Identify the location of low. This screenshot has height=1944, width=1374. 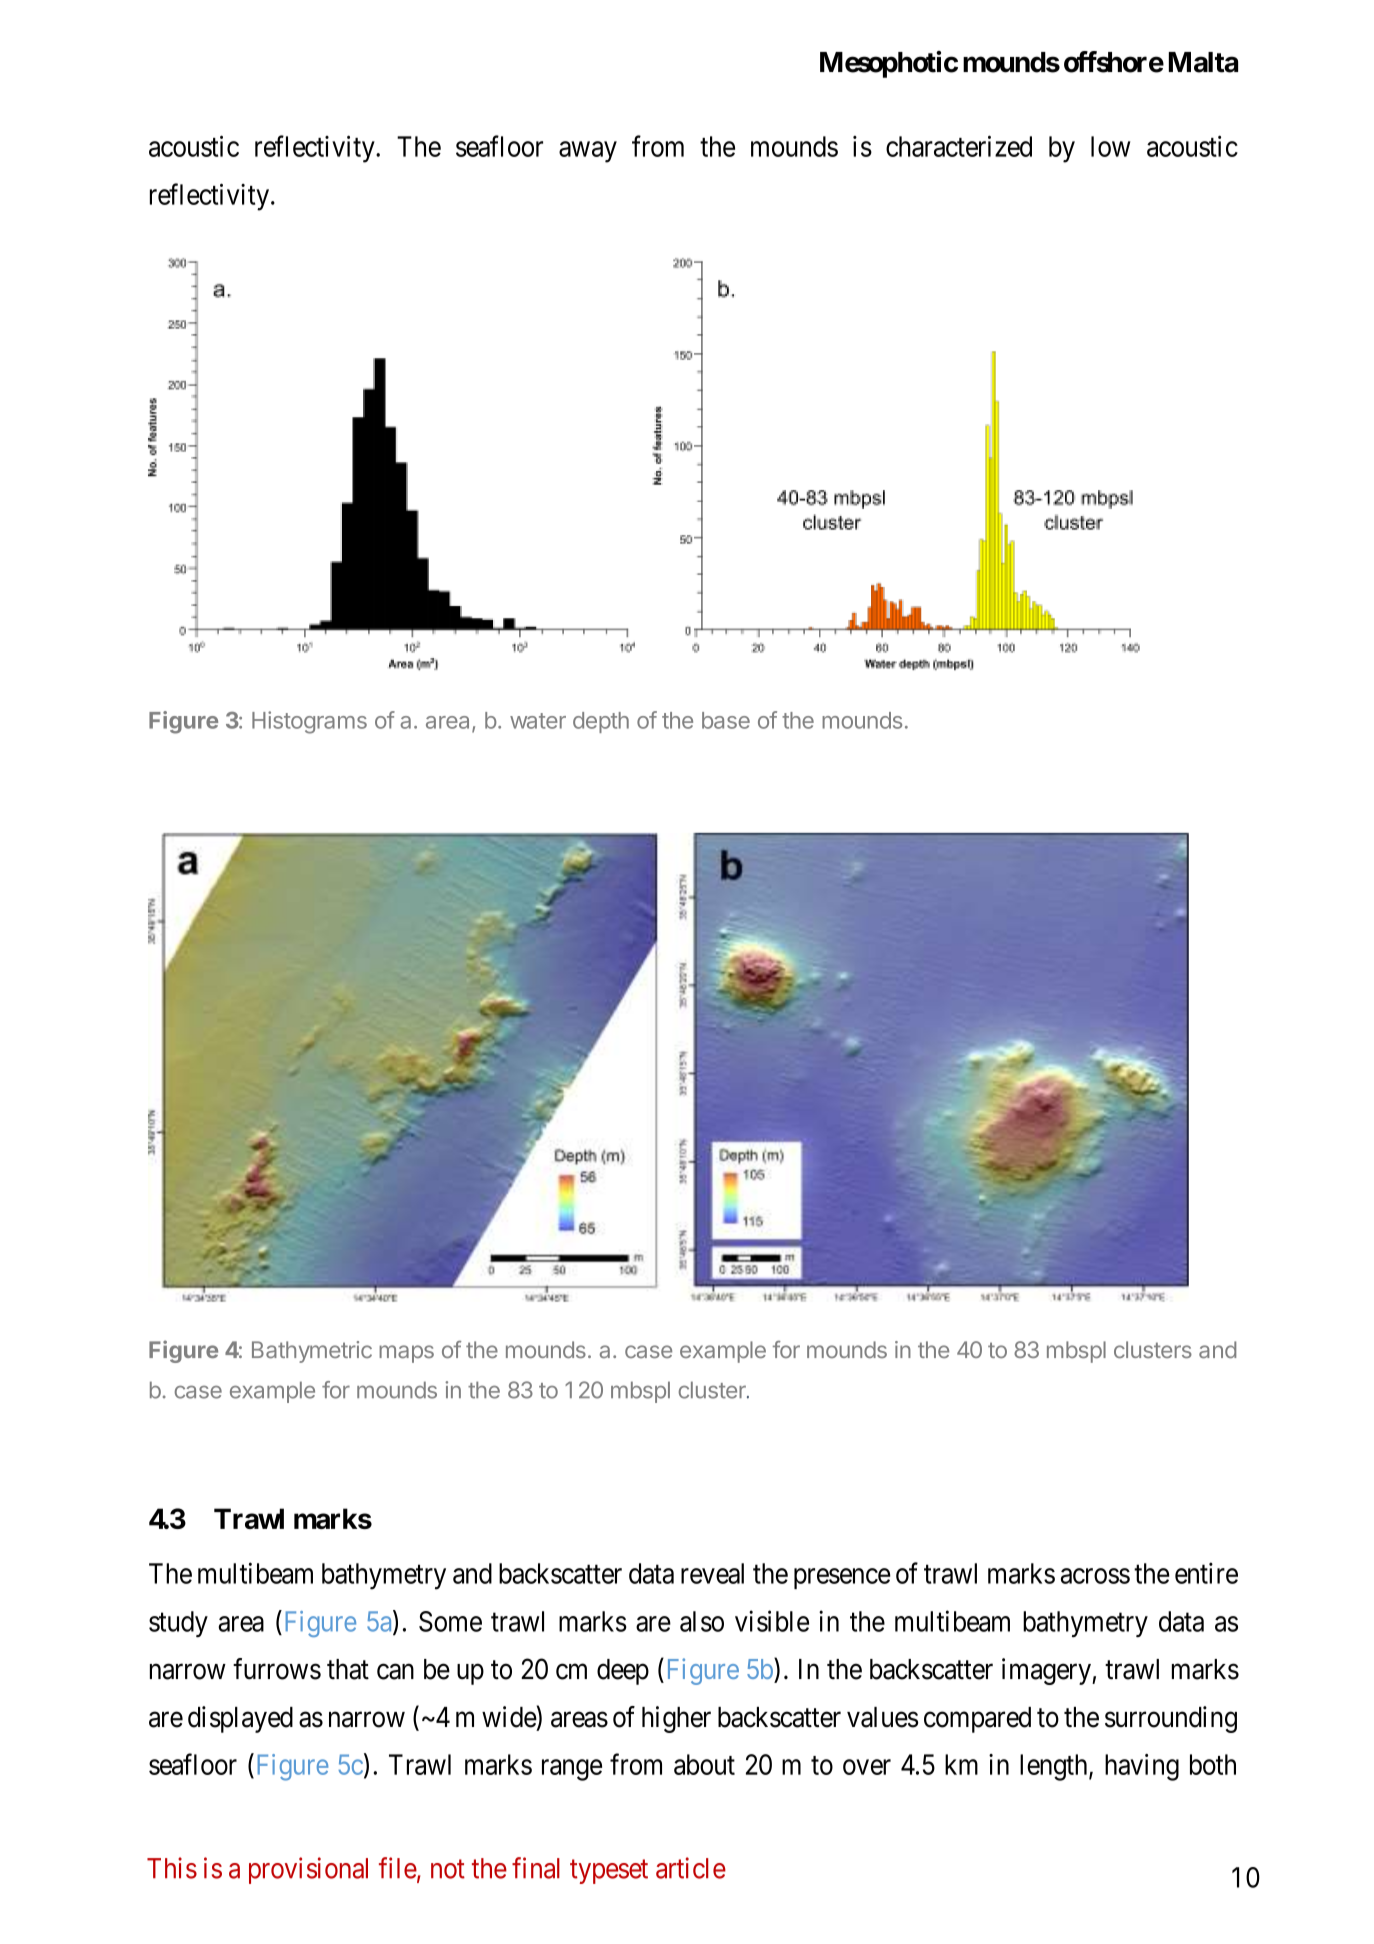
(1110, 146).
